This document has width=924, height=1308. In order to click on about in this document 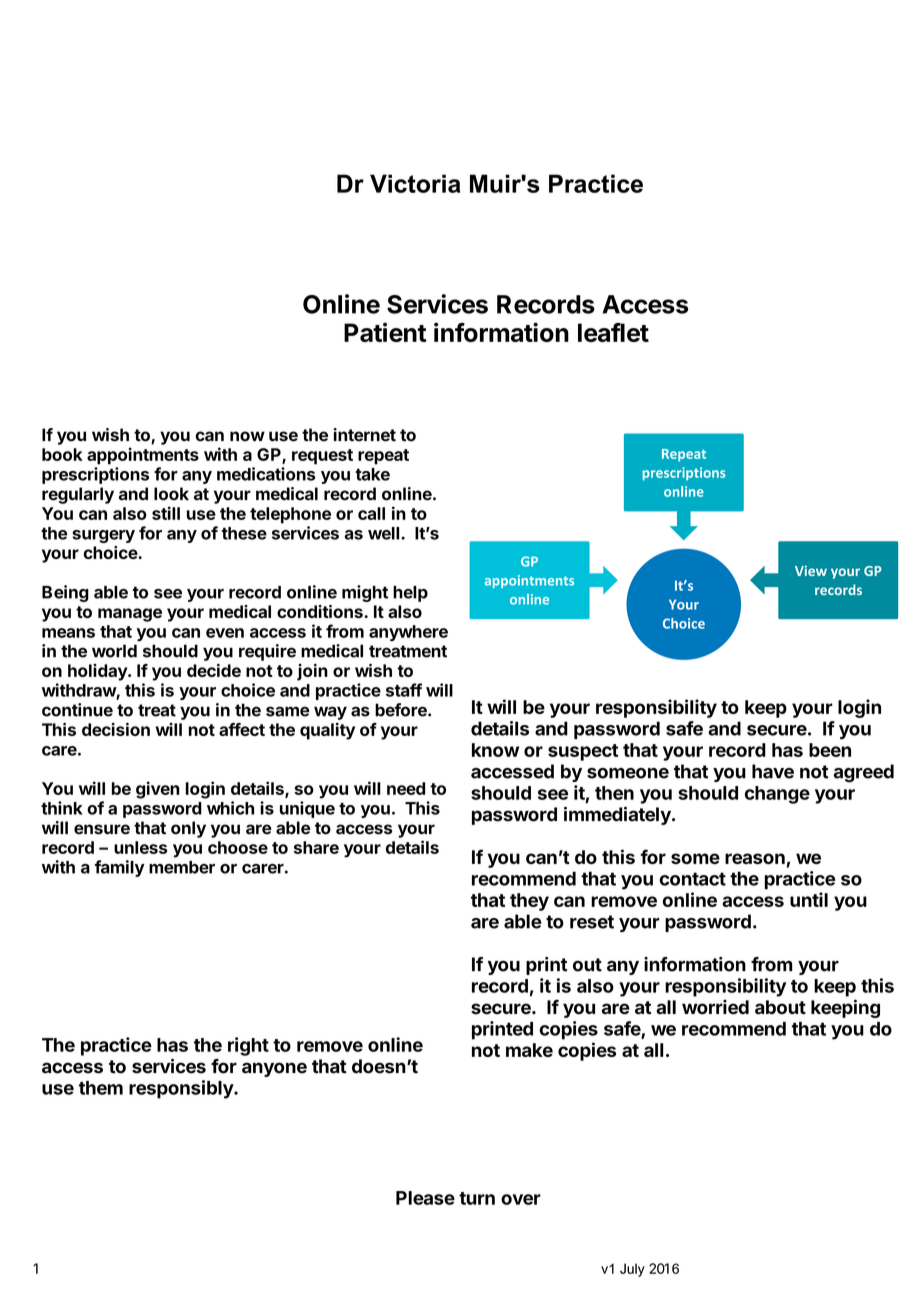, I will do `click(780, 1007)`.
